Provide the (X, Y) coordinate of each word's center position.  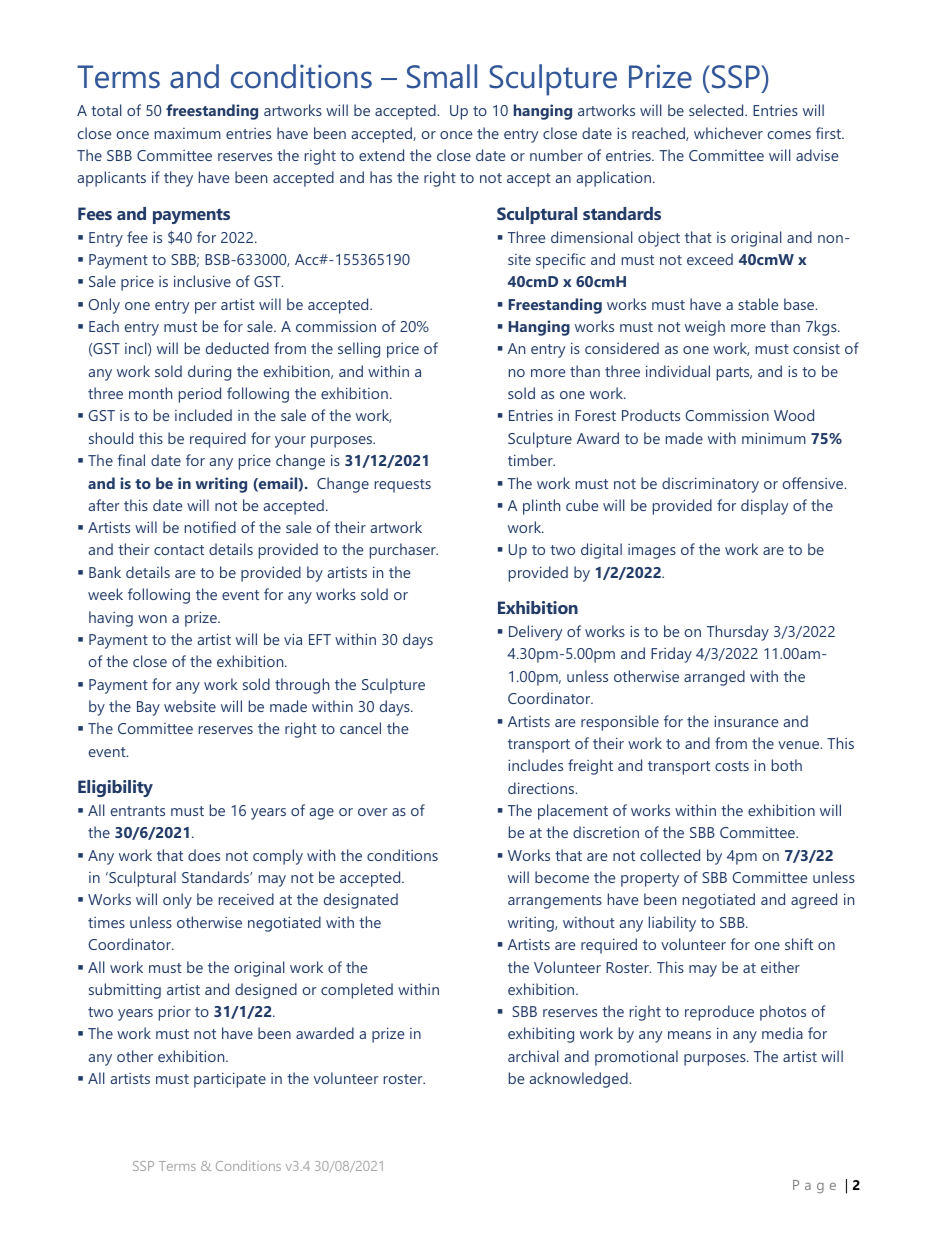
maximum (188, 133)
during (209, 373)
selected (717, 110)
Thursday (738, 633)
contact (179, 550)
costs (732, 766)
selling (359, 350)
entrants (138, 811)
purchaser (404, 551)
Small (442, 76)
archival (533, 1056)
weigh (705, 328)
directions (542, 788)
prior (175, 1013)
